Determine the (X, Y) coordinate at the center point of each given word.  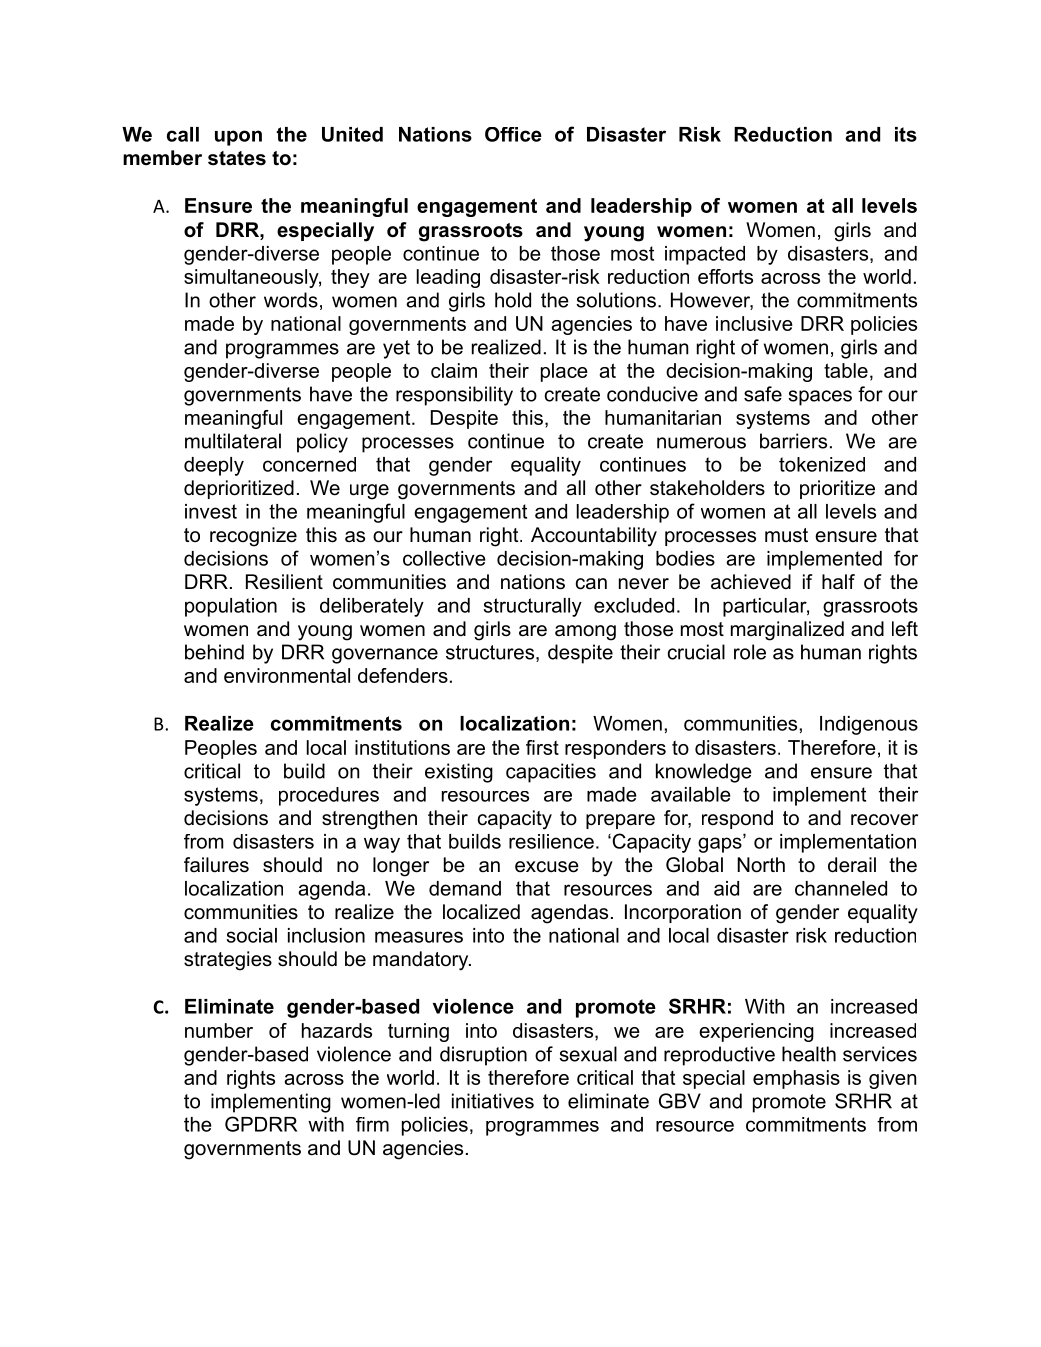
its (906, 134)
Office (513, 134)
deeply (214, 466)
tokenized (822, 464)
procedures (329, 796)
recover (884, 820)
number (219, 1030)
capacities (551, 773)
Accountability (594, 537)
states (237, 158)
